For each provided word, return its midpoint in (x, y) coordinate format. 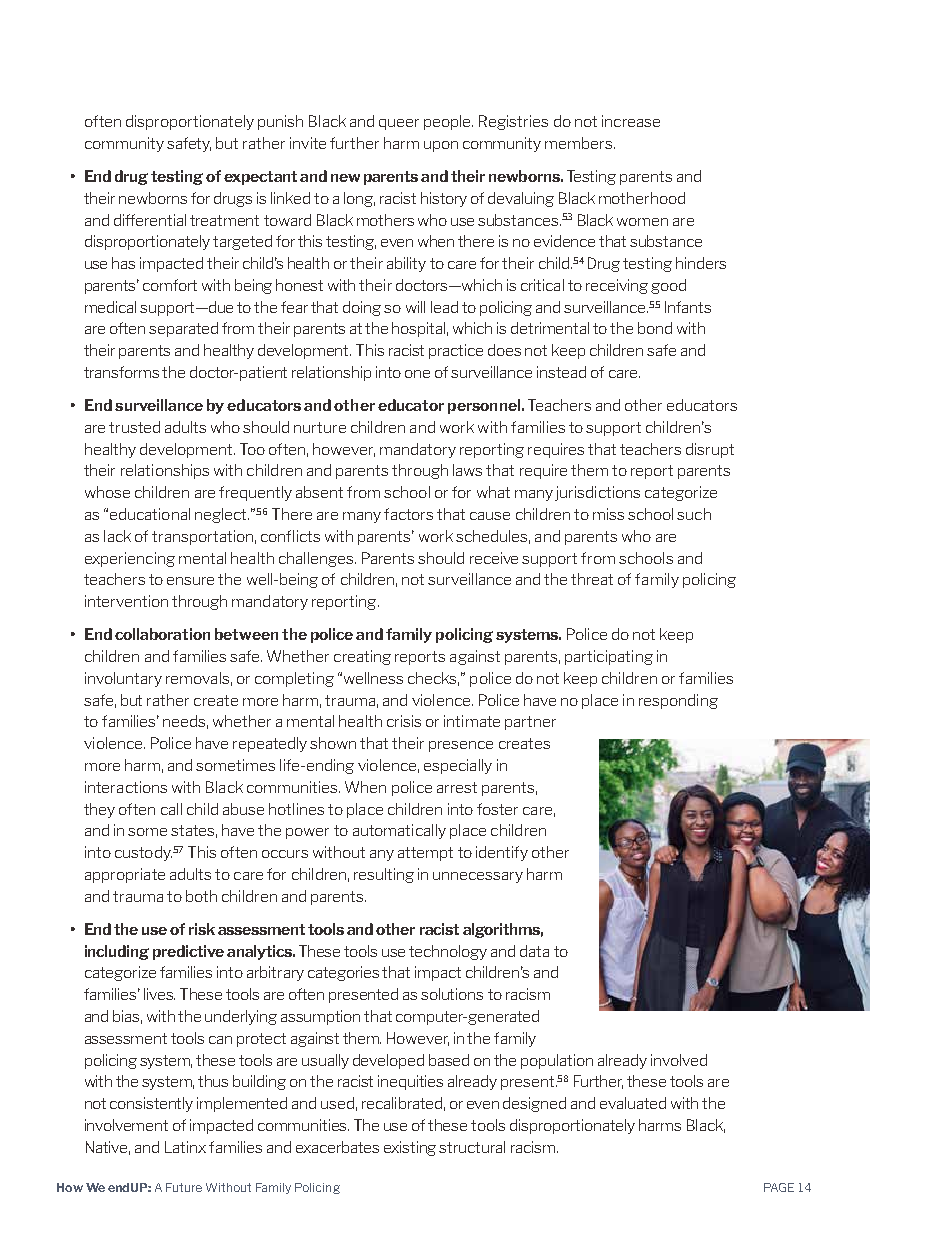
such (694, 514)
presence (461, 746)
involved (679, 1060)
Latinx (185, 1147)
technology (448, 952)
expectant (260, 178)
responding (678, 701)
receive (494, 558)
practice (456, 351)
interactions (126, 787)
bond (655, 328)
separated (183, 329)
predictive (188, 952)
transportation (202, 537)
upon (441, 146)
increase (631, 121)
